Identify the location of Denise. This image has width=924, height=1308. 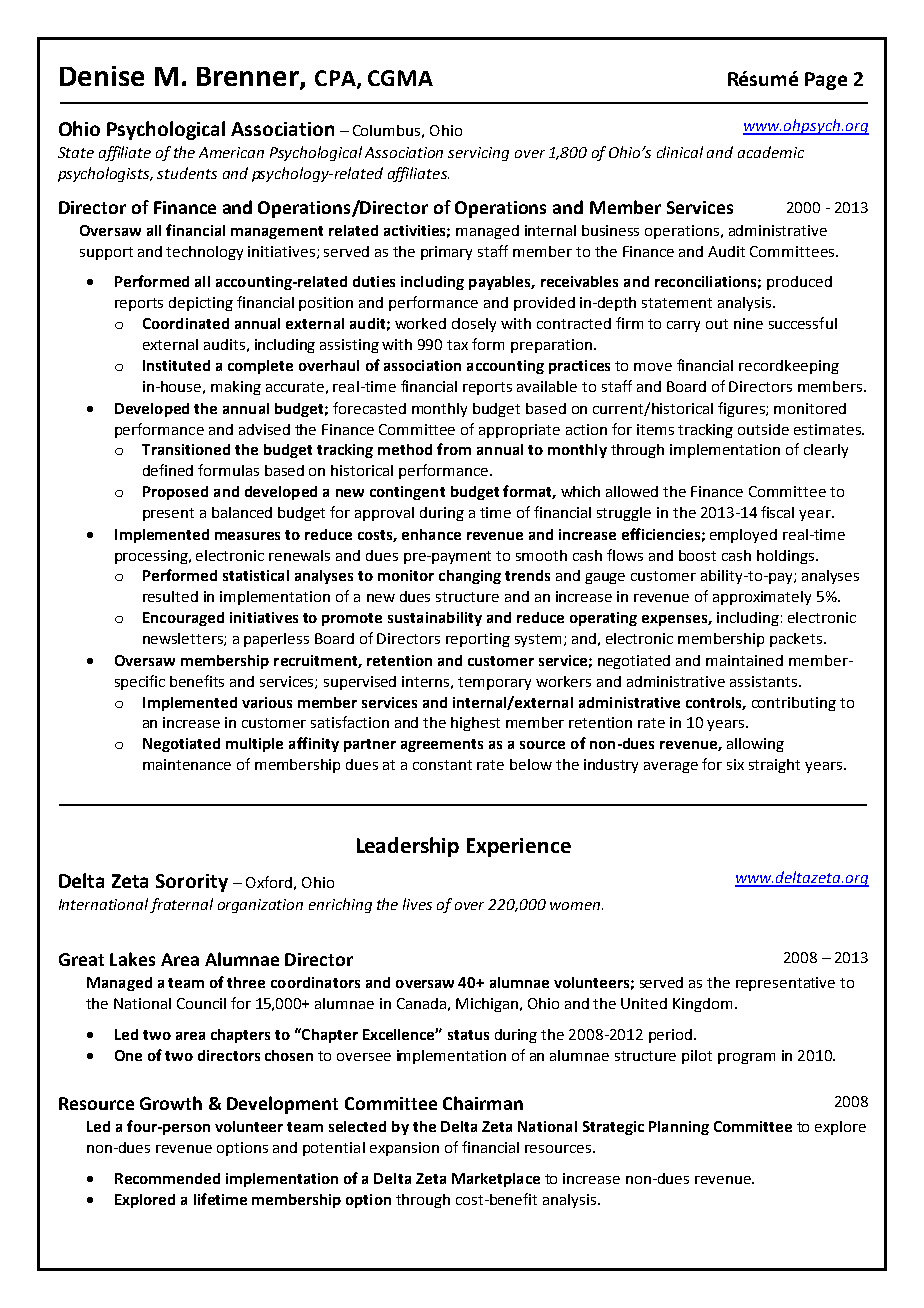
(102, 76).
